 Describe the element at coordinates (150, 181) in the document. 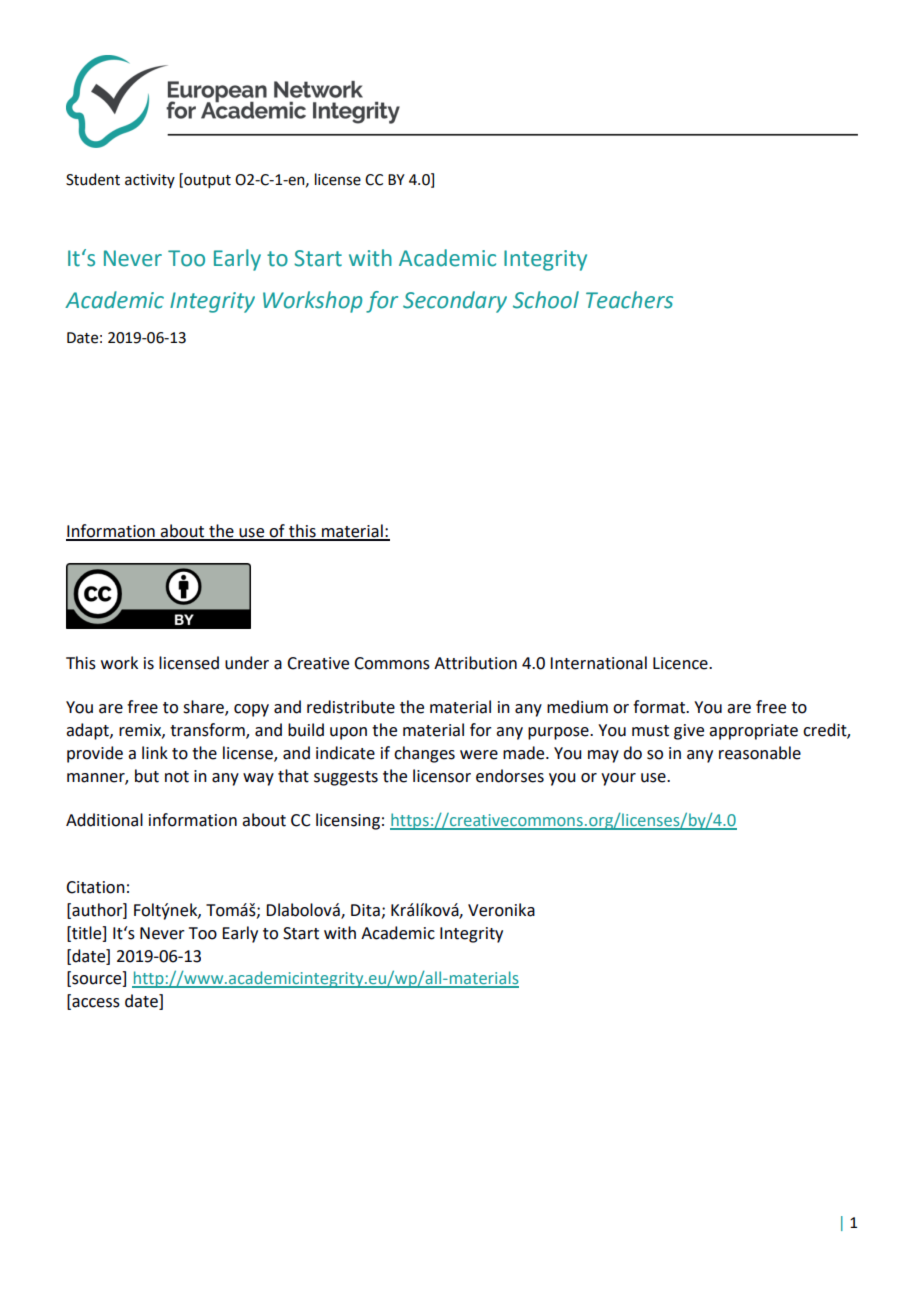

I see `activity` at that location.
